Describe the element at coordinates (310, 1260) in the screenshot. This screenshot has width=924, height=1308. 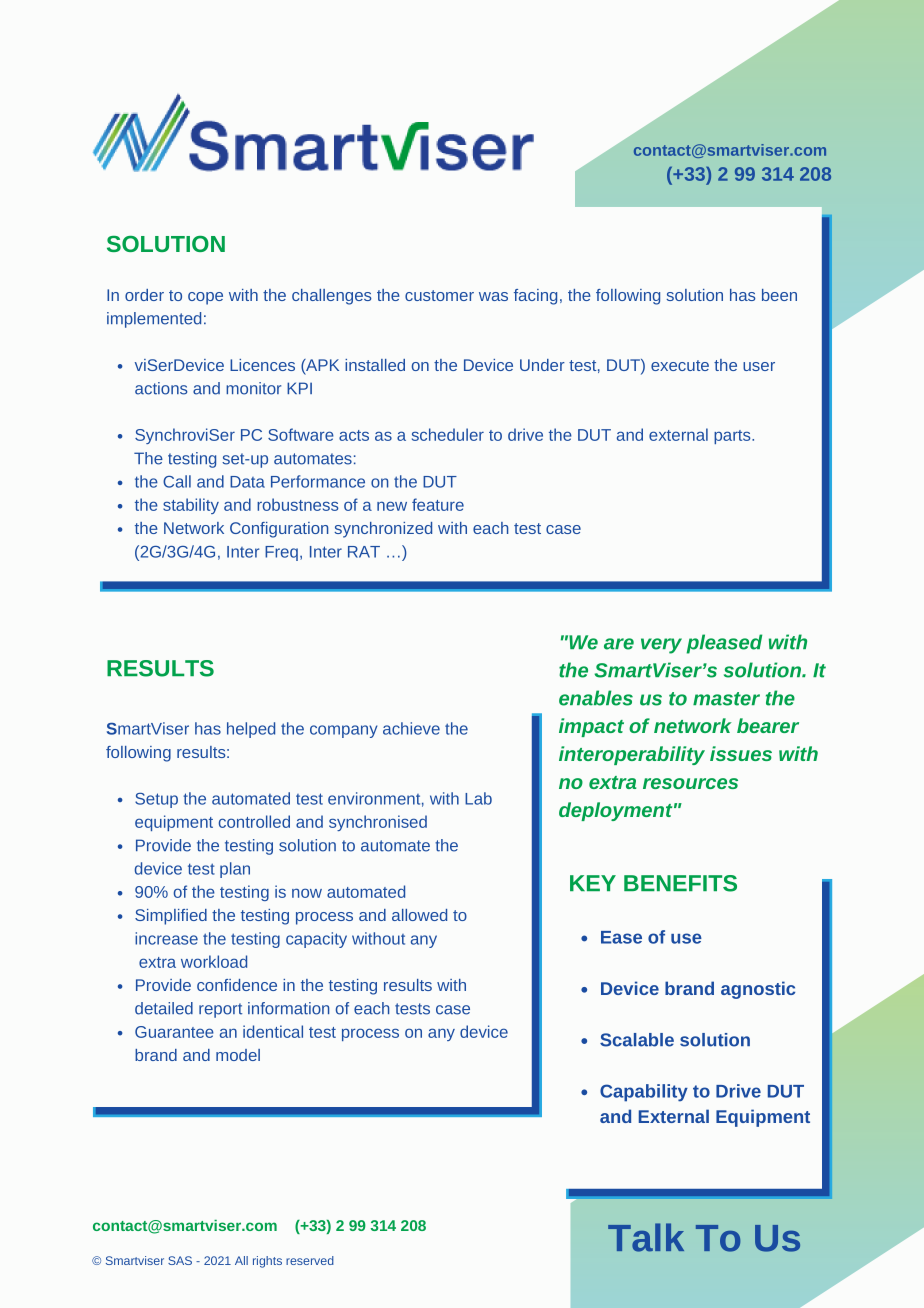
I see `reserved` at that location.
